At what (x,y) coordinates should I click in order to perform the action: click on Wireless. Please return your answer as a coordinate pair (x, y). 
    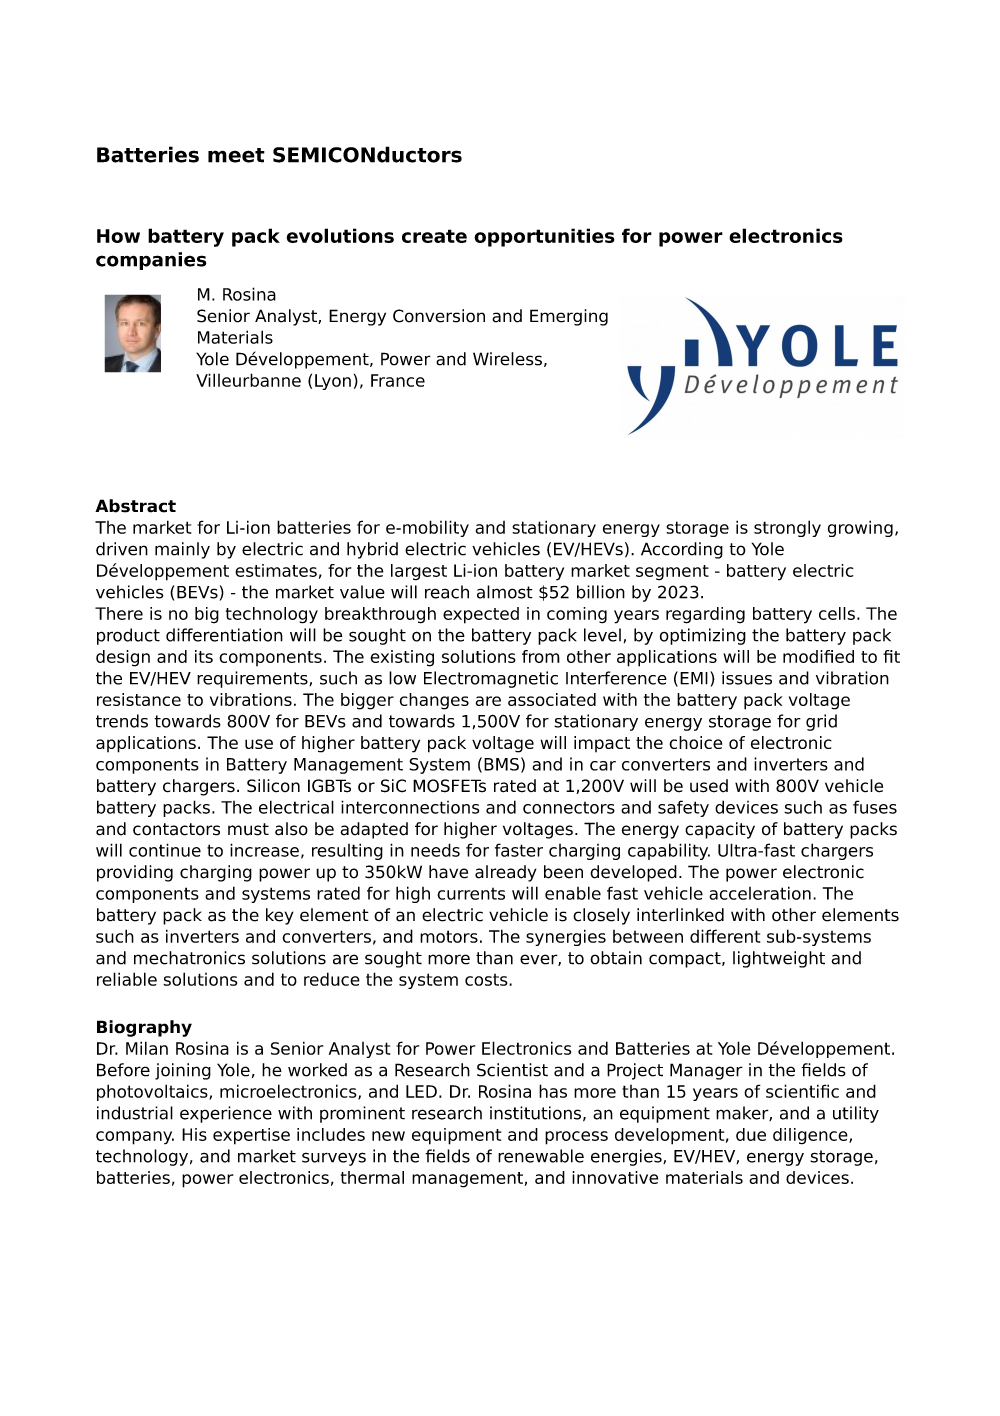
    Looking at the image, I should click on (507, 359).
